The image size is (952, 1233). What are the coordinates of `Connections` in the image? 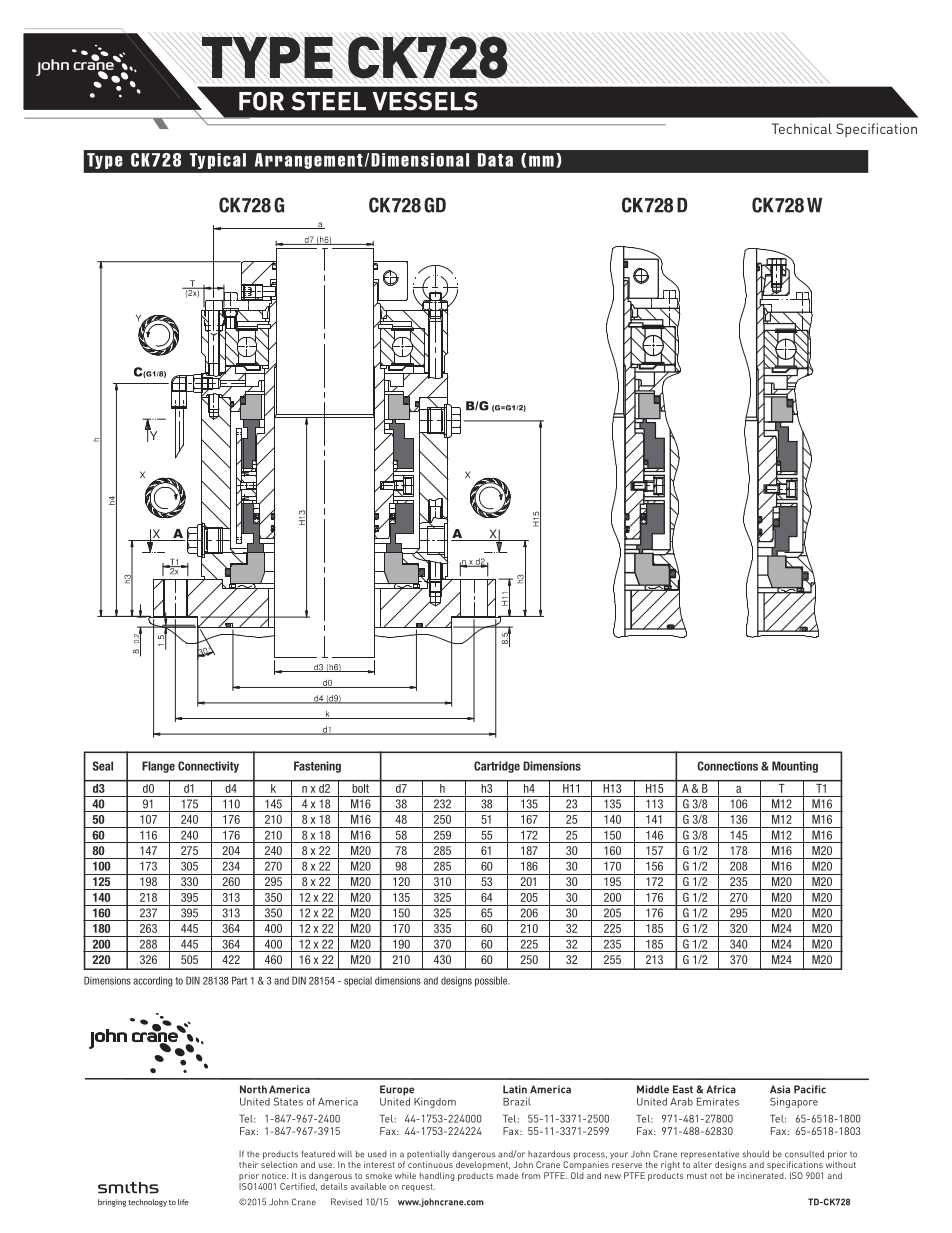 It's located at (727, 766).
